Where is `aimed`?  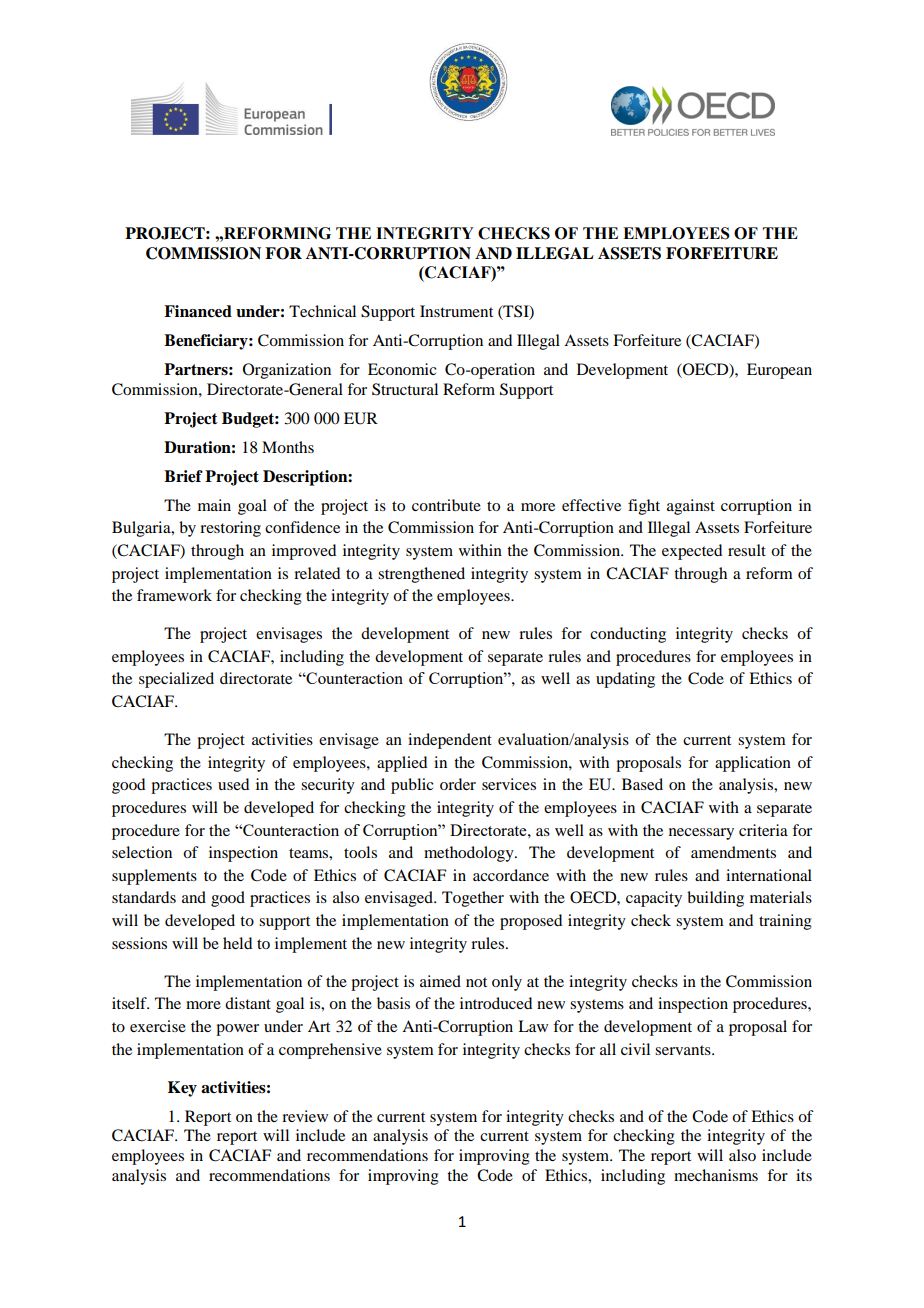
aimed is located at coordinates (440, 981).
